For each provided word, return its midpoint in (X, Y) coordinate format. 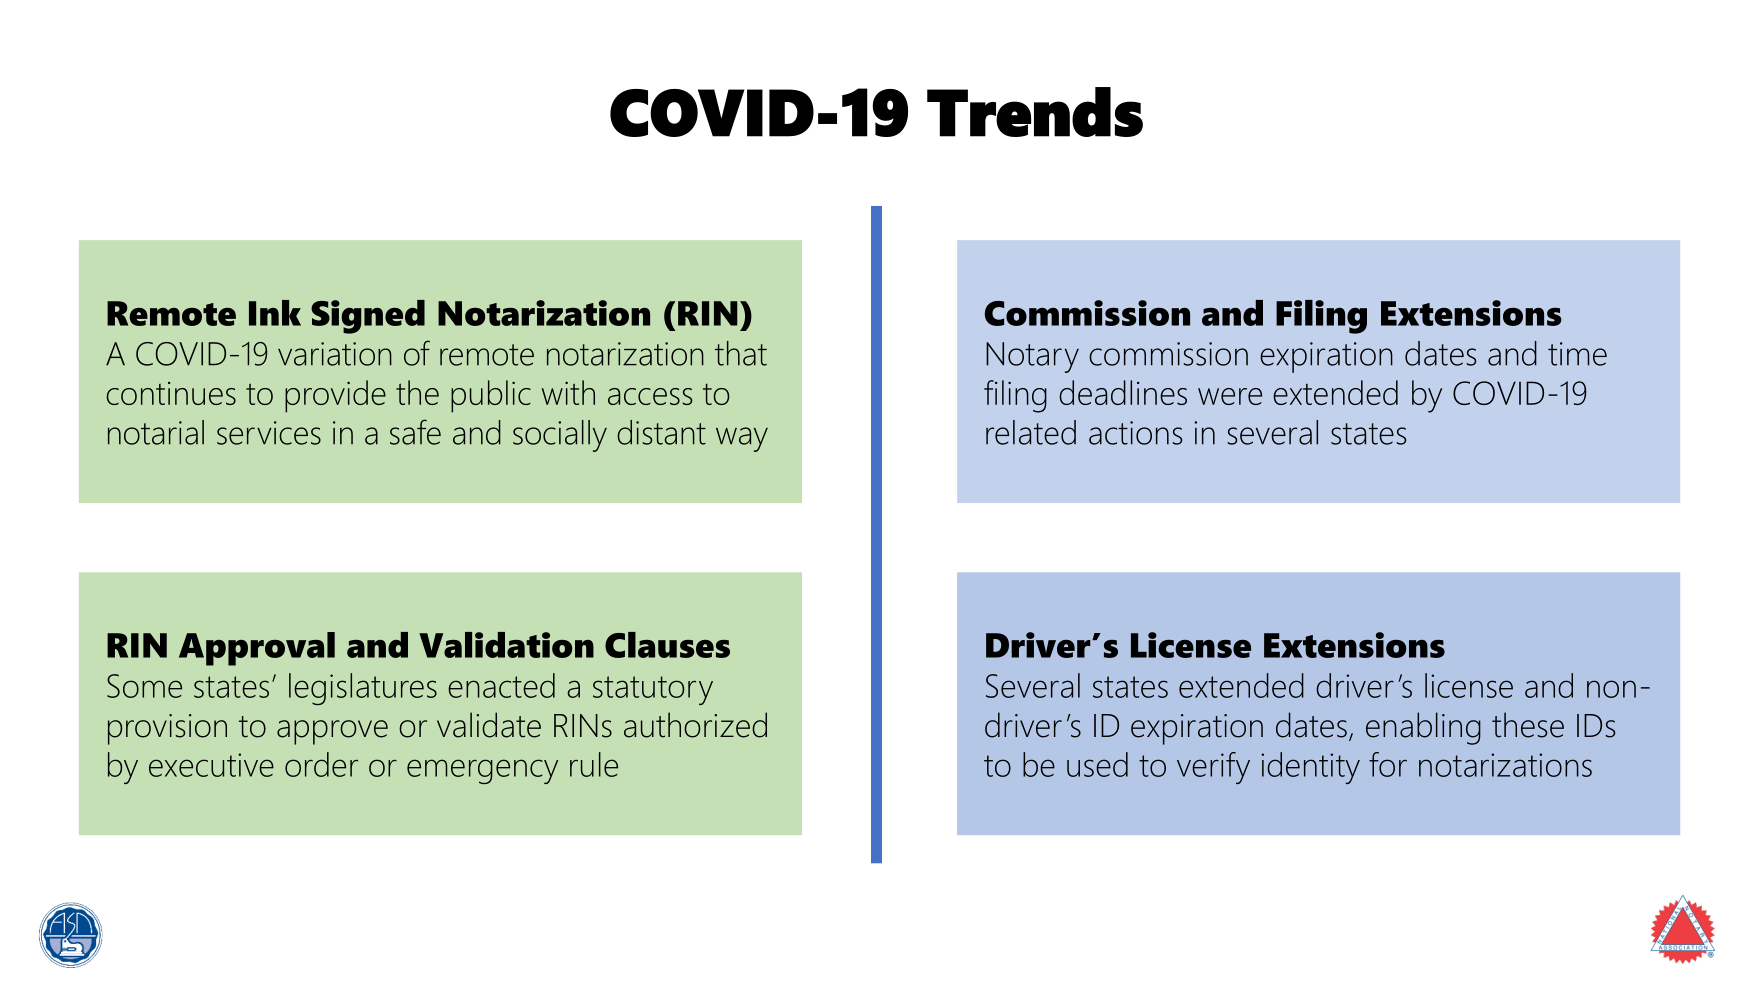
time (1577, 354)
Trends (1035, 112)
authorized (695, 725)
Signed (368, 317)
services (269, 433)
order (321, 764)
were (1230, 396)
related (1031, 432)
